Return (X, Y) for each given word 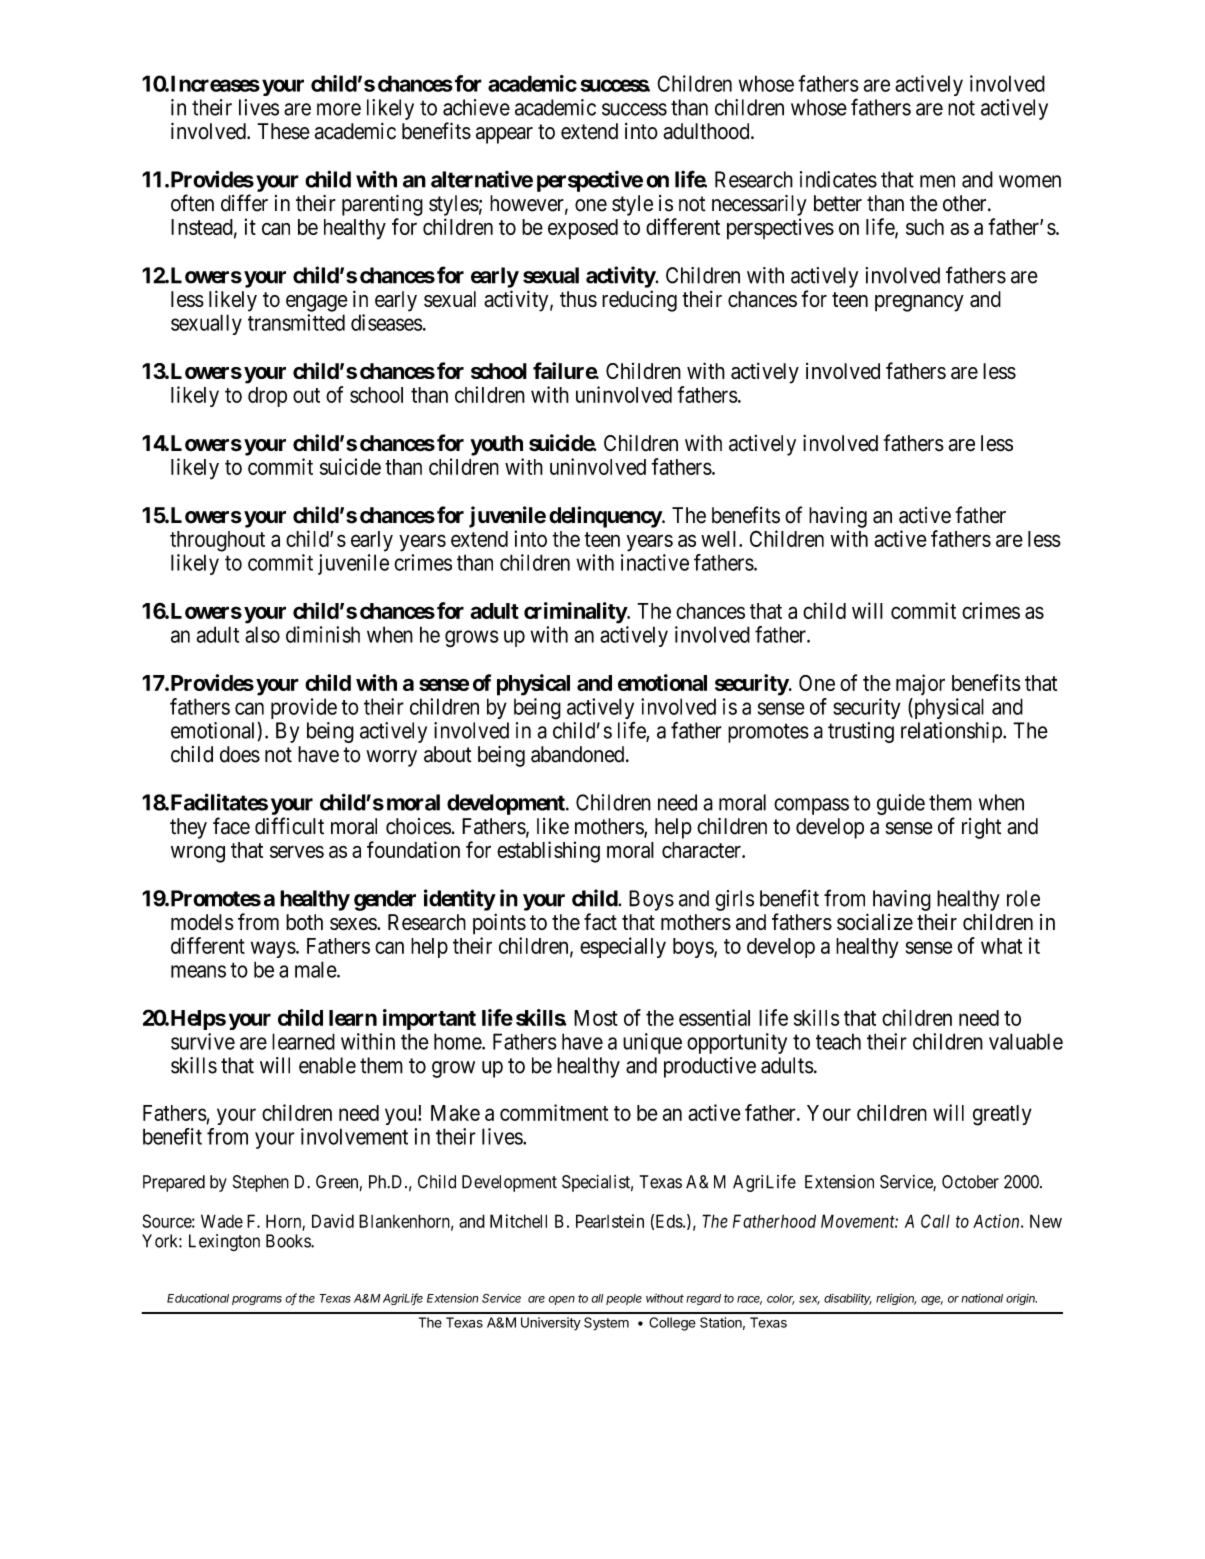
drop (267, 397)
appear (504, 135)
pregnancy (919, 303)
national (982, 1298)
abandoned (579, 754)
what (1001, 946)
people (624, 1299)
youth (496, 445)
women (1030, 181)
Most (596, 1018)
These (283, 131)
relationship (952, 732)
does (240, 754)
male (316, 969)
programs (257, 1300)
